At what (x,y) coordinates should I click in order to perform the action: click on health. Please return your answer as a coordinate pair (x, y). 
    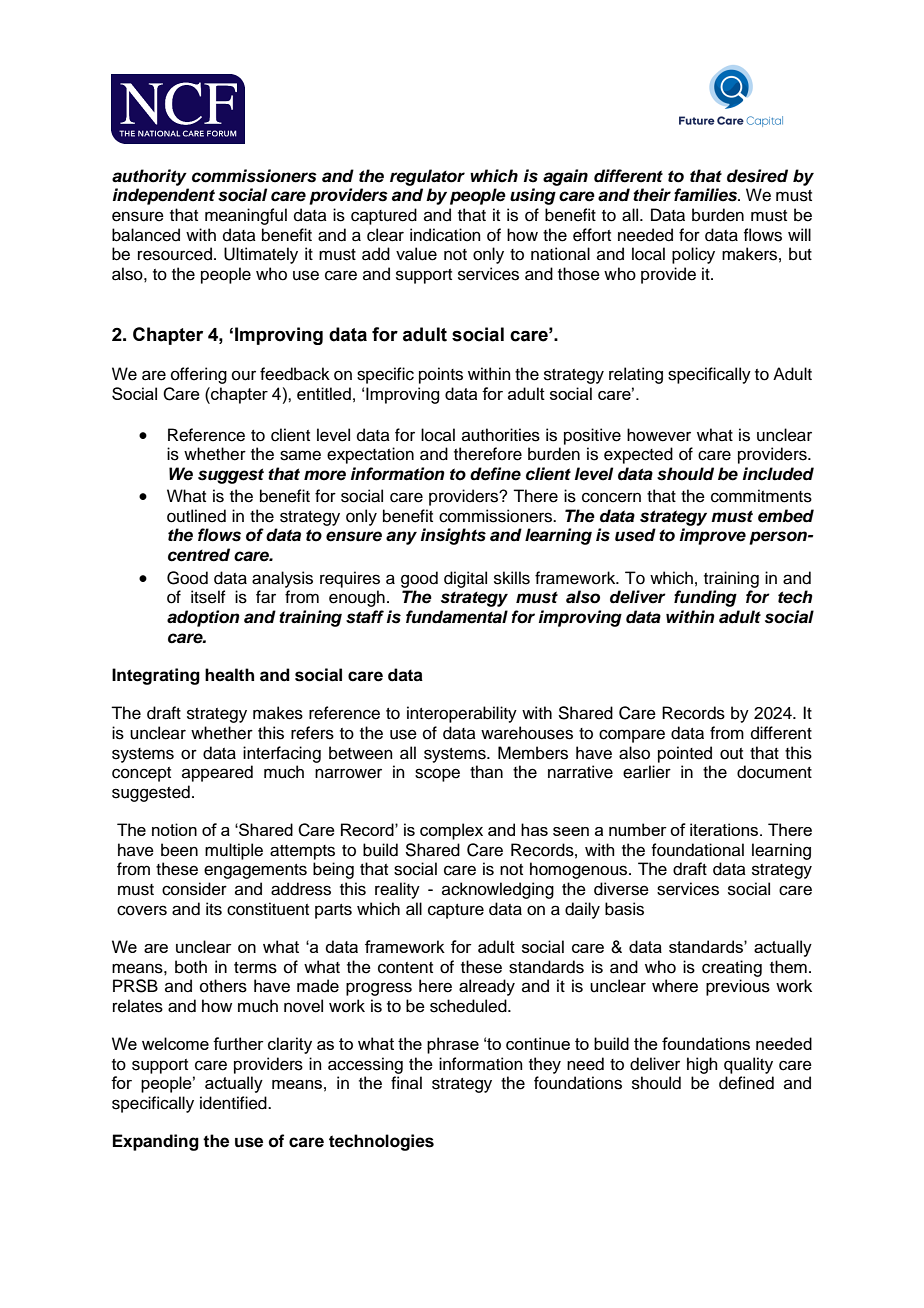
    Looking at the image, I should click on (229, 675).
